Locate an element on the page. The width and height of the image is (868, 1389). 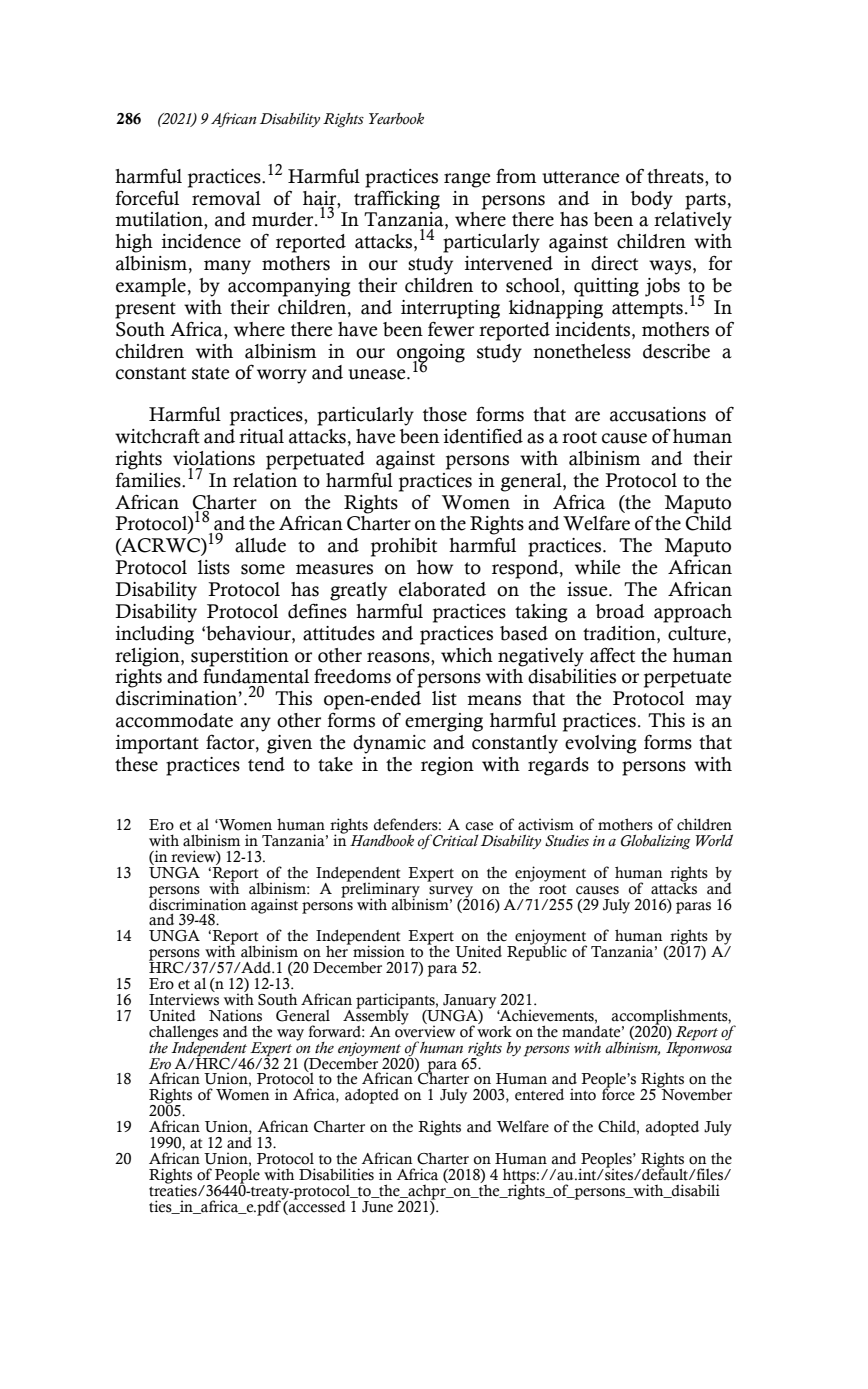
affect is located at coordinates (612, 655).
